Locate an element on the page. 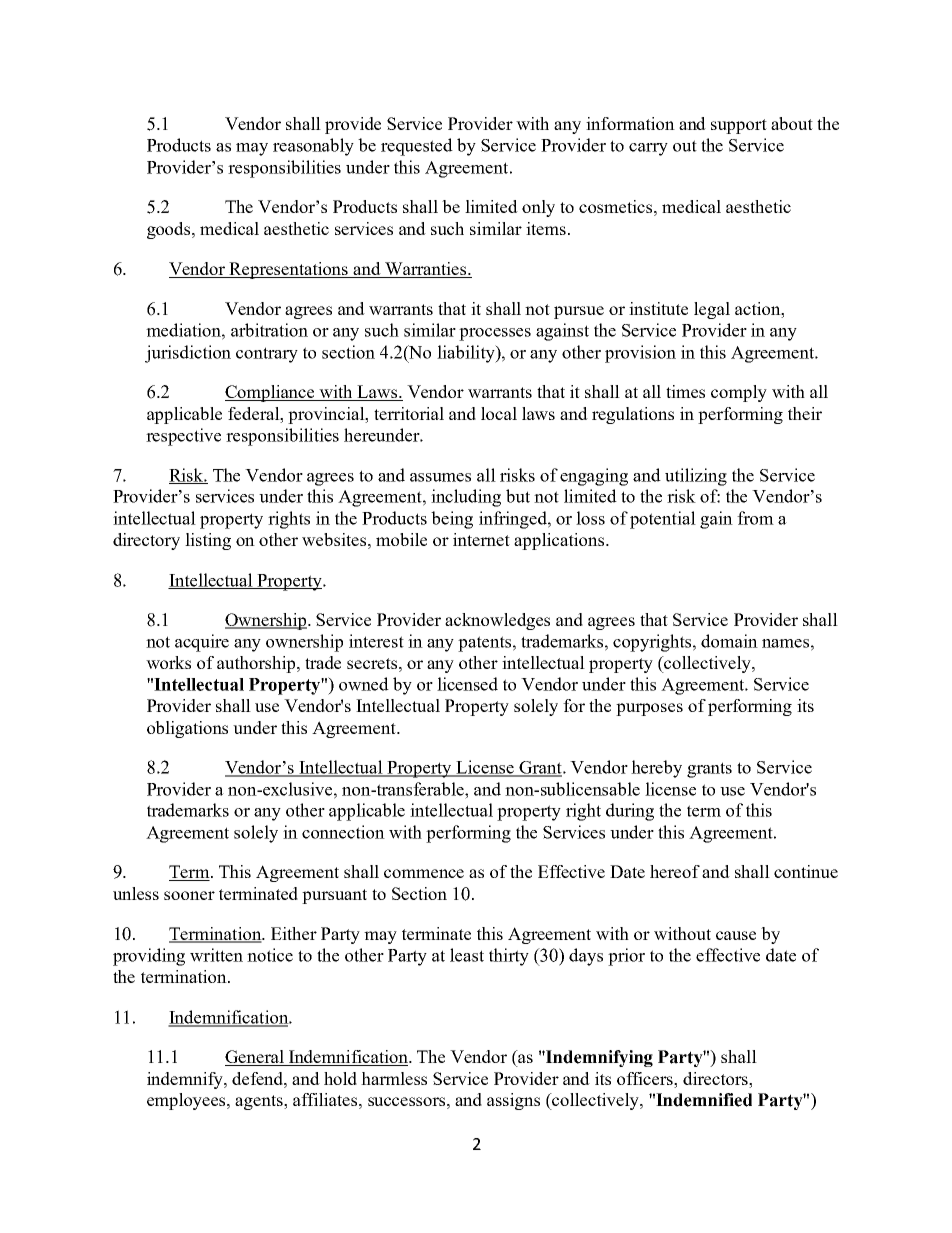  reasonably is located at coordinates (313, 147).
